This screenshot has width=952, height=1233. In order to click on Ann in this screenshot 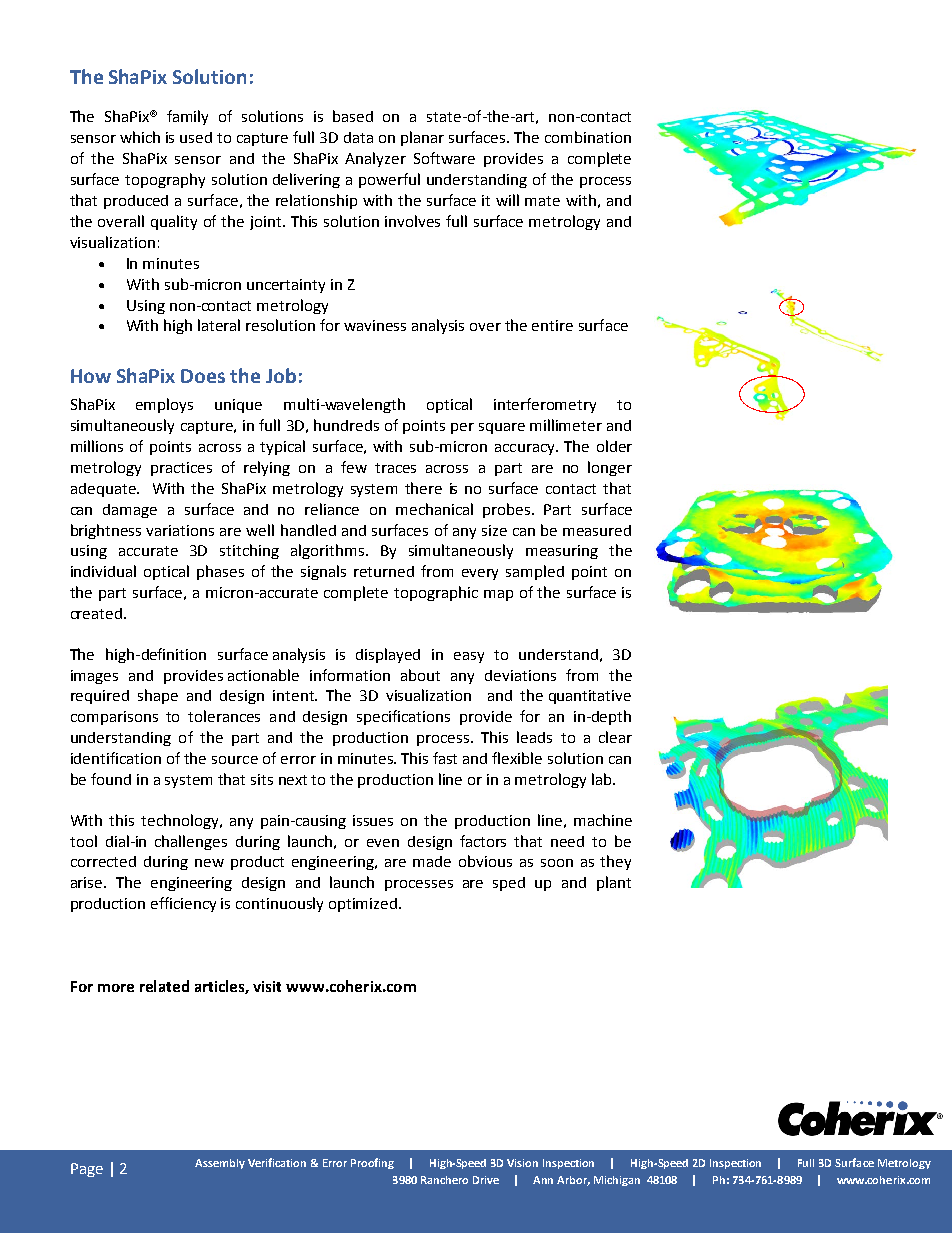, I will do `click(543, 1180)`.
